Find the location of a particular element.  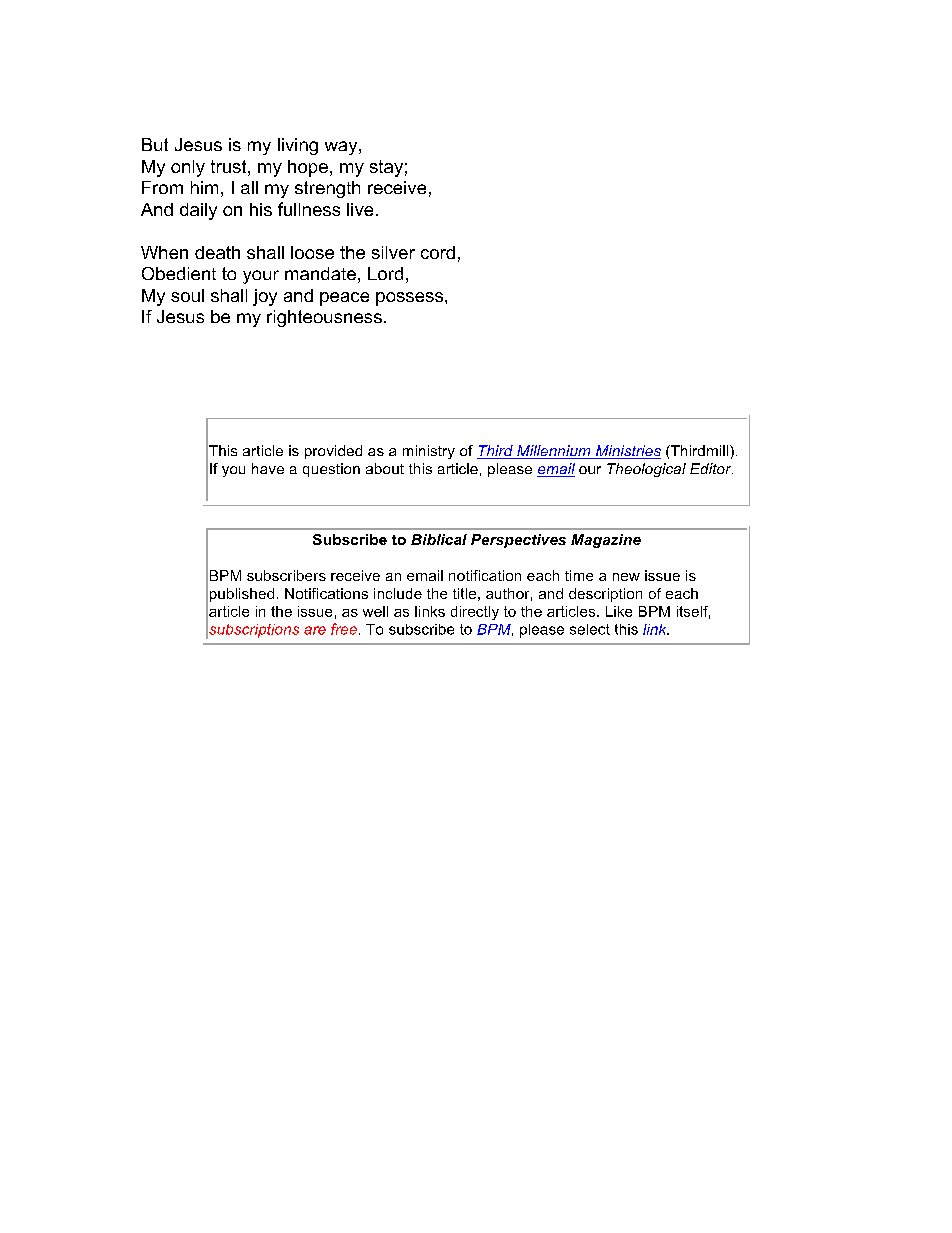

ministry is located at coordinates (429, 452).
